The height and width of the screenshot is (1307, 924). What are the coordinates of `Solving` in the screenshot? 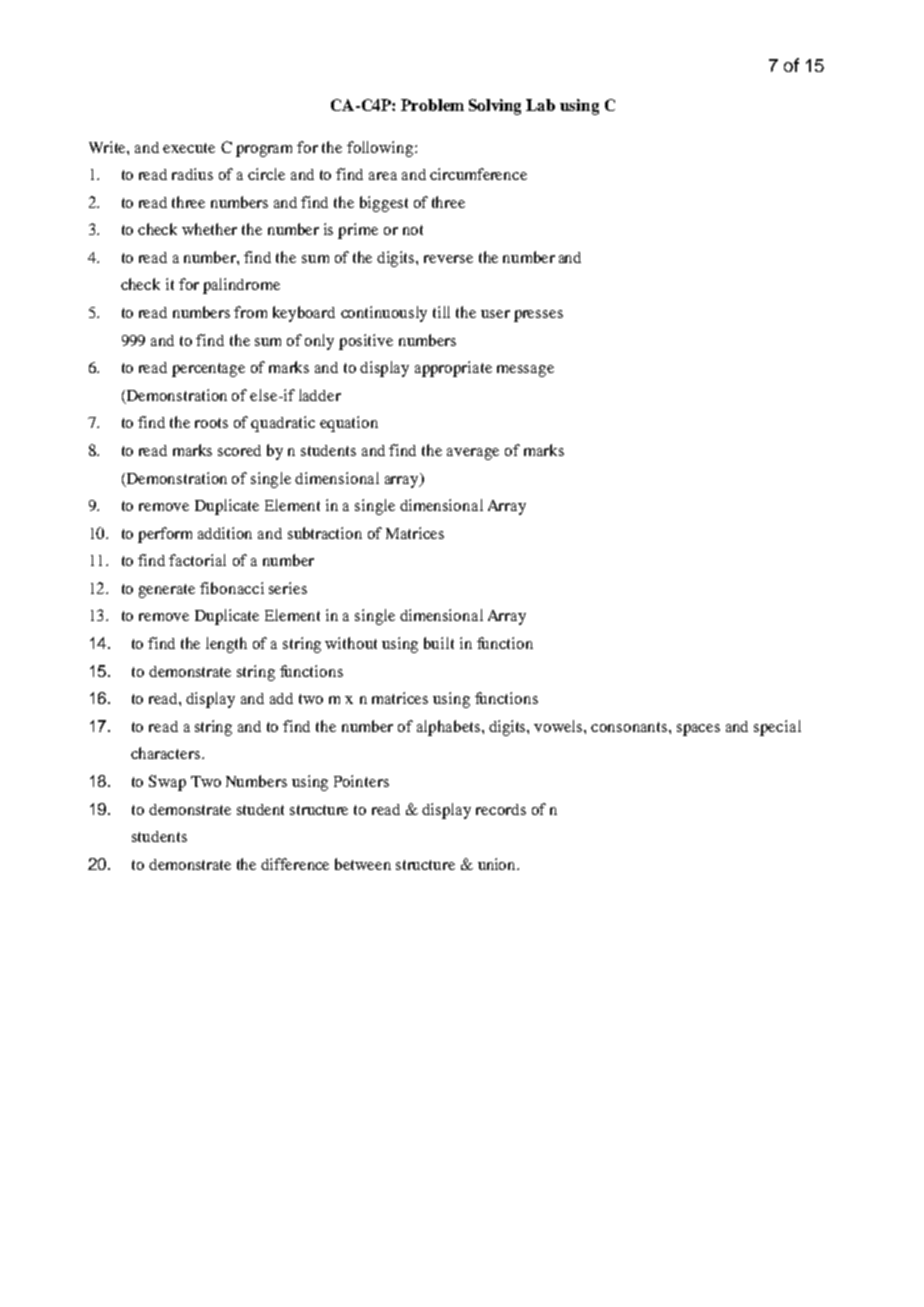 It's located at (495, 107).
